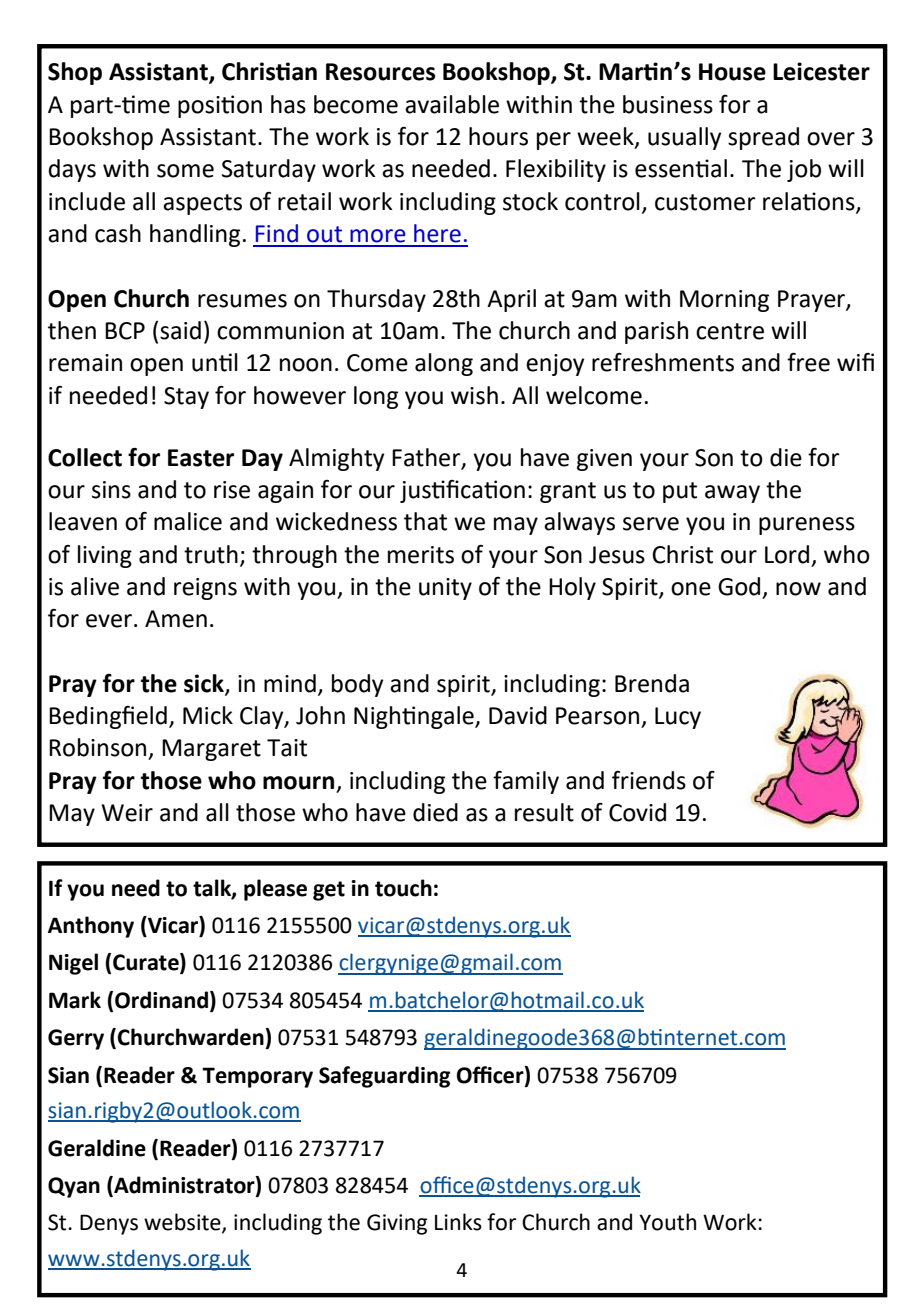 The image size is (924, 1313). Describe the element at coordinates (73, 964) in the image. I see `Nigel` at that location.
